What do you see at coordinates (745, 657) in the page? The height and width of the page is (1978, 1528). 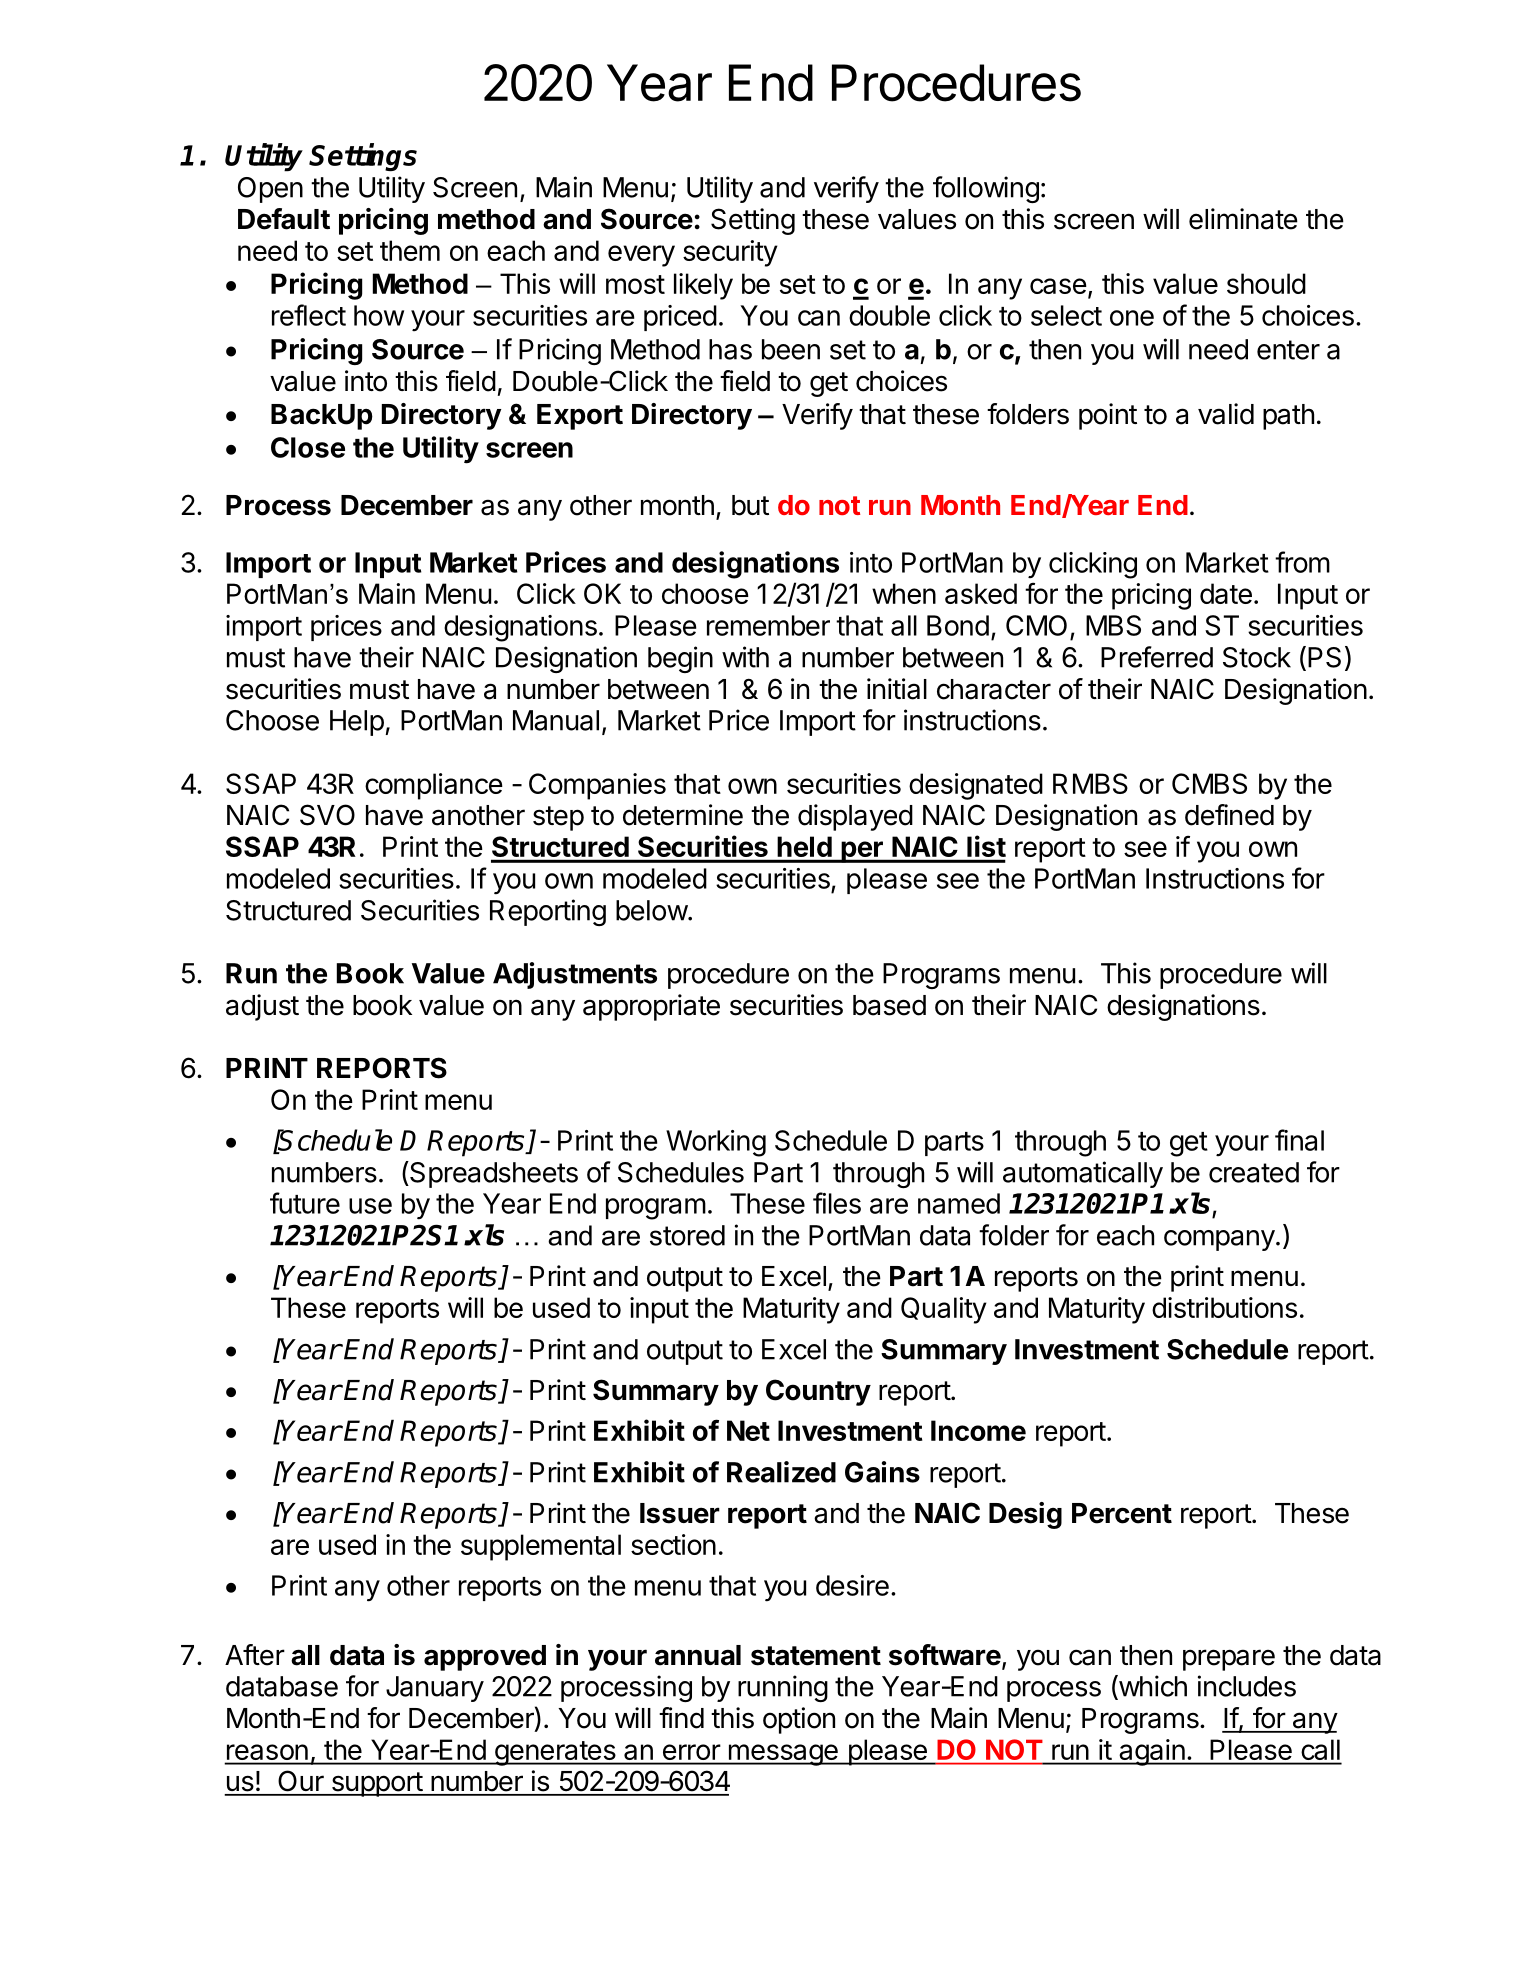 I see `with` at bounding box center [745, 657].
